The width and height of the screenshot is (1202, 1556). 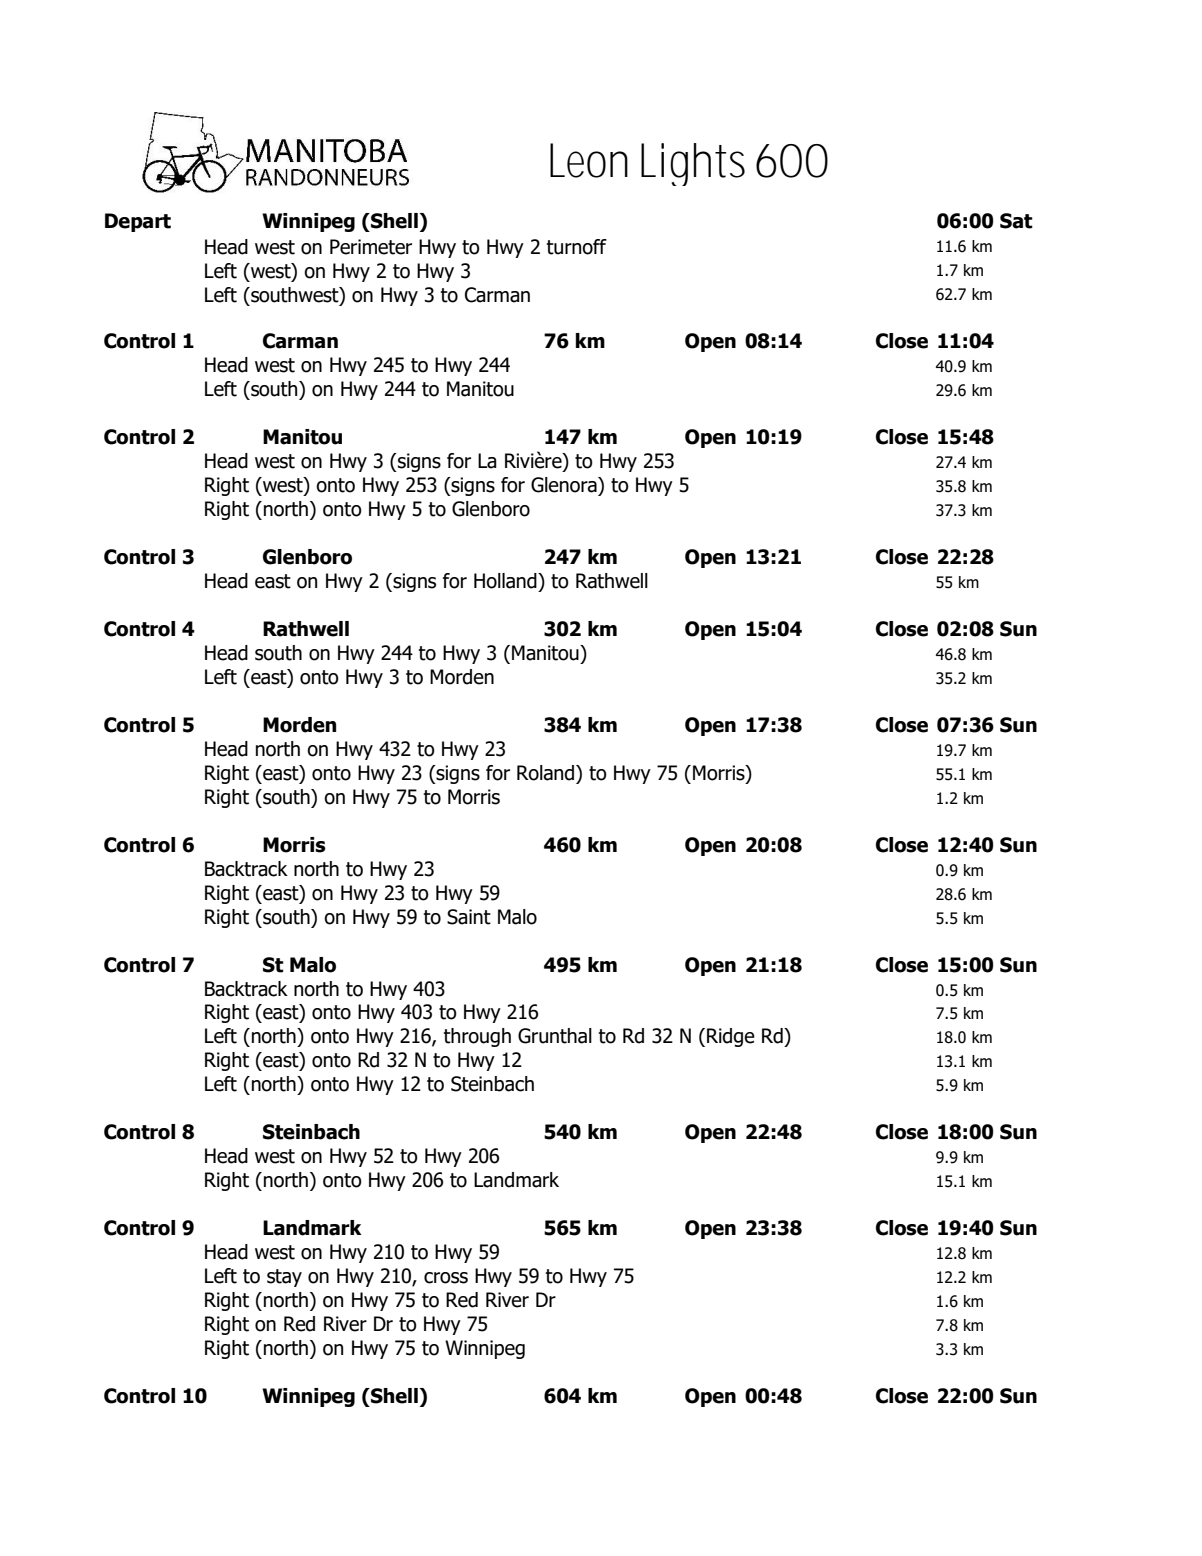 What do you see at coordinates (138, 222) in the screenshot?
I see `Depart` at bounding box center [138, 222].
